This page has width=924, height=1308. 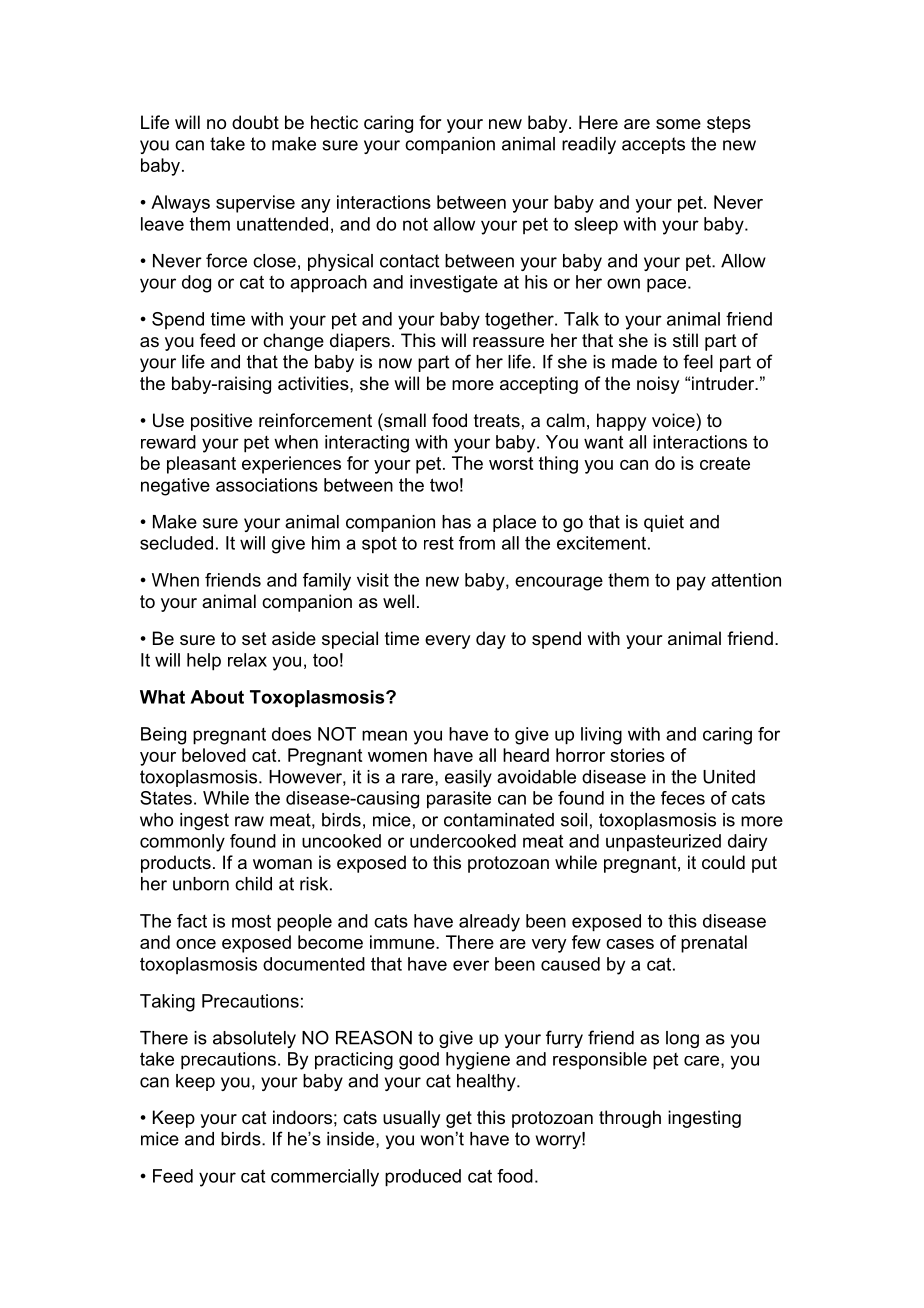 What do you see at coordinates (678, 124) in the page?
I see `some` at bounding box center [678, 124].
